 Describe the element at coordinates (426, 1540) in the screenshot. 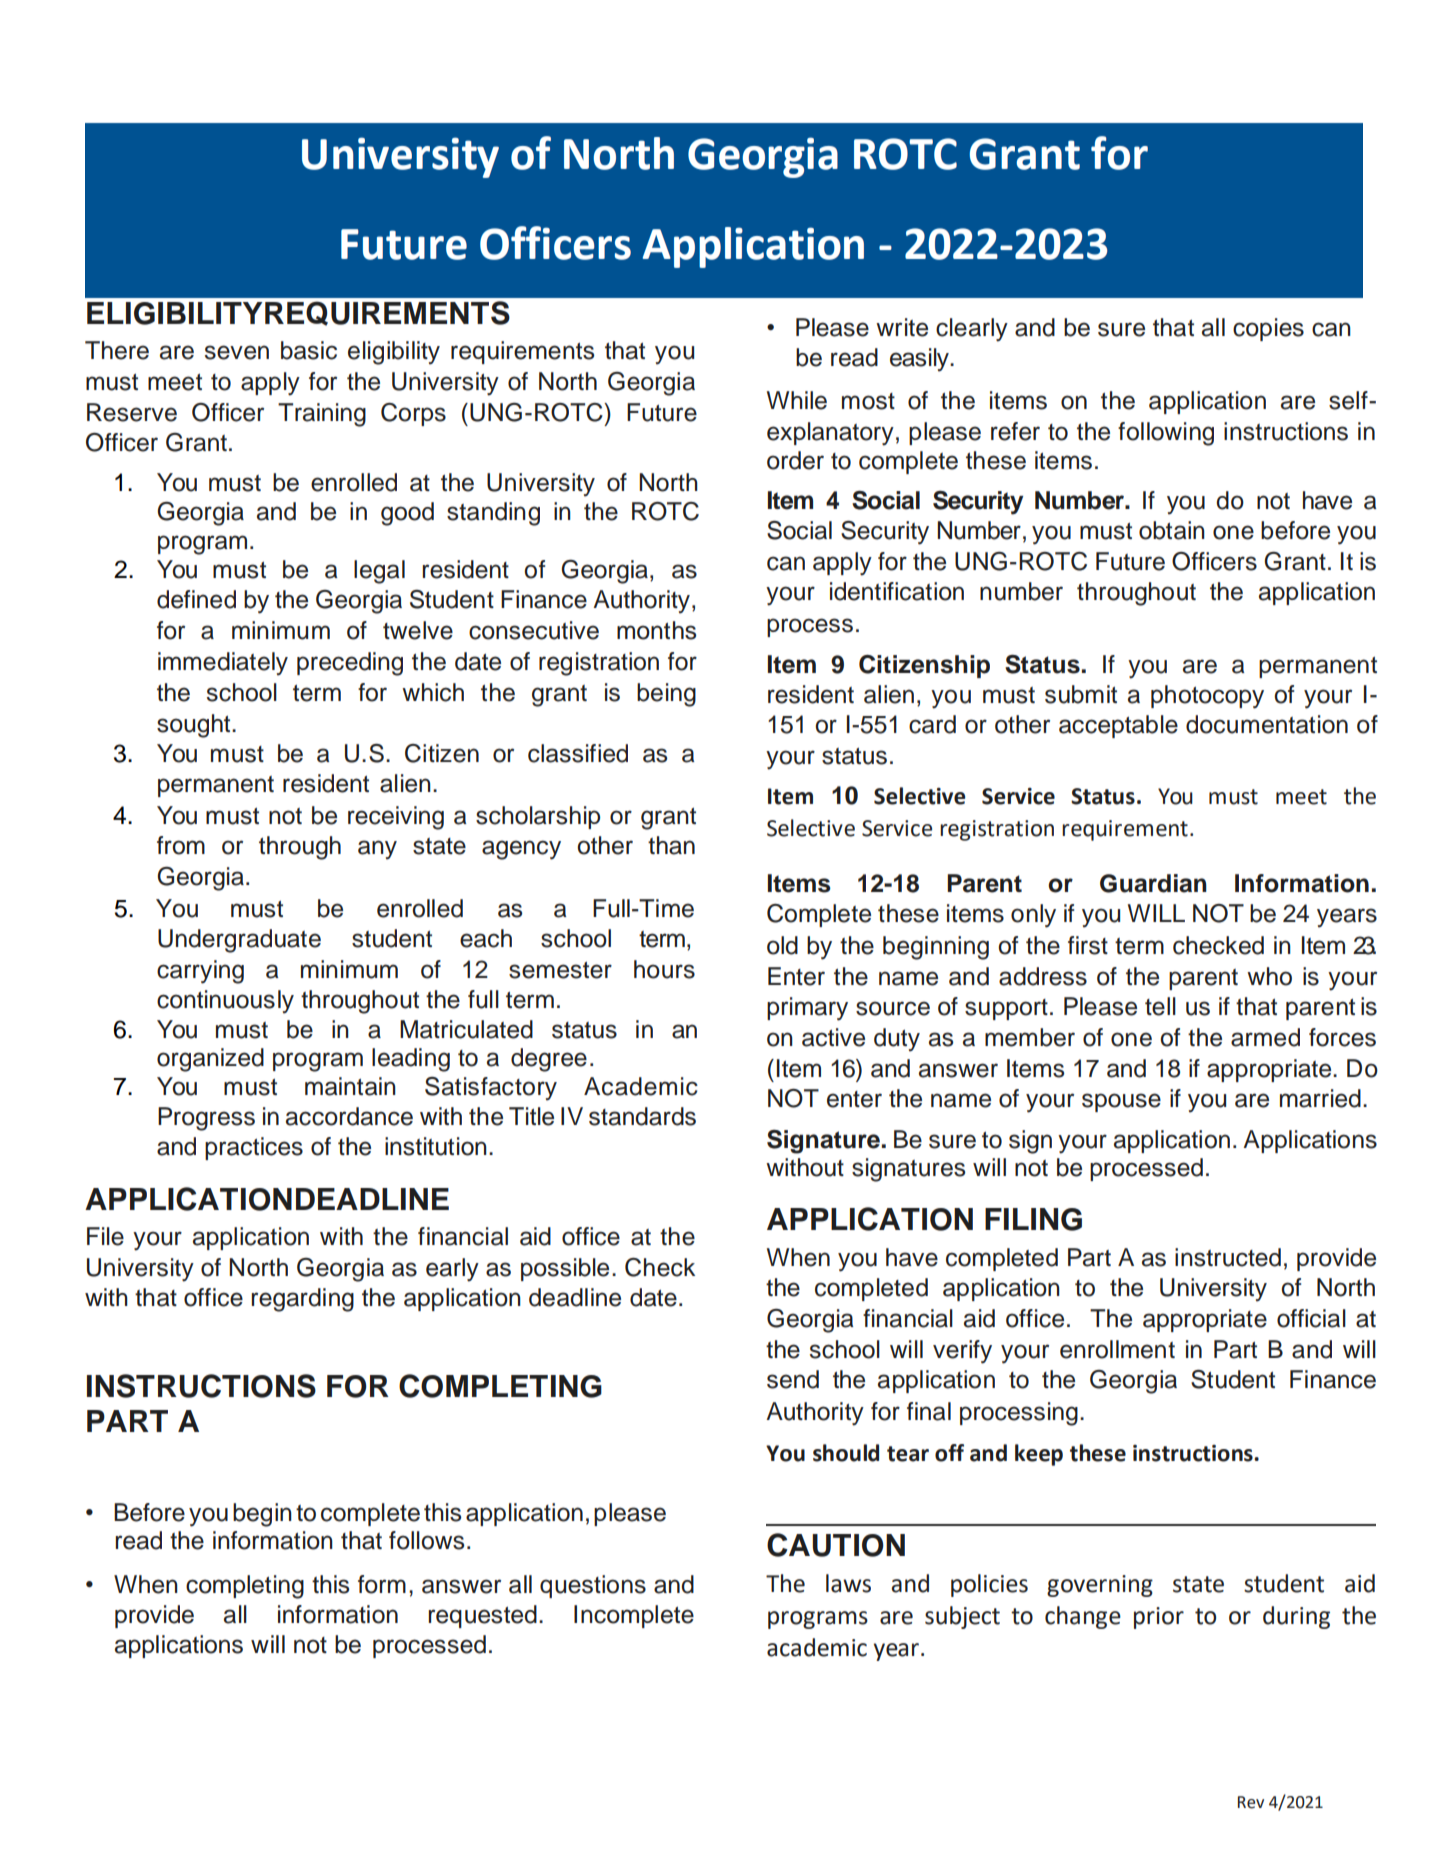

I see `follows` at that location.
